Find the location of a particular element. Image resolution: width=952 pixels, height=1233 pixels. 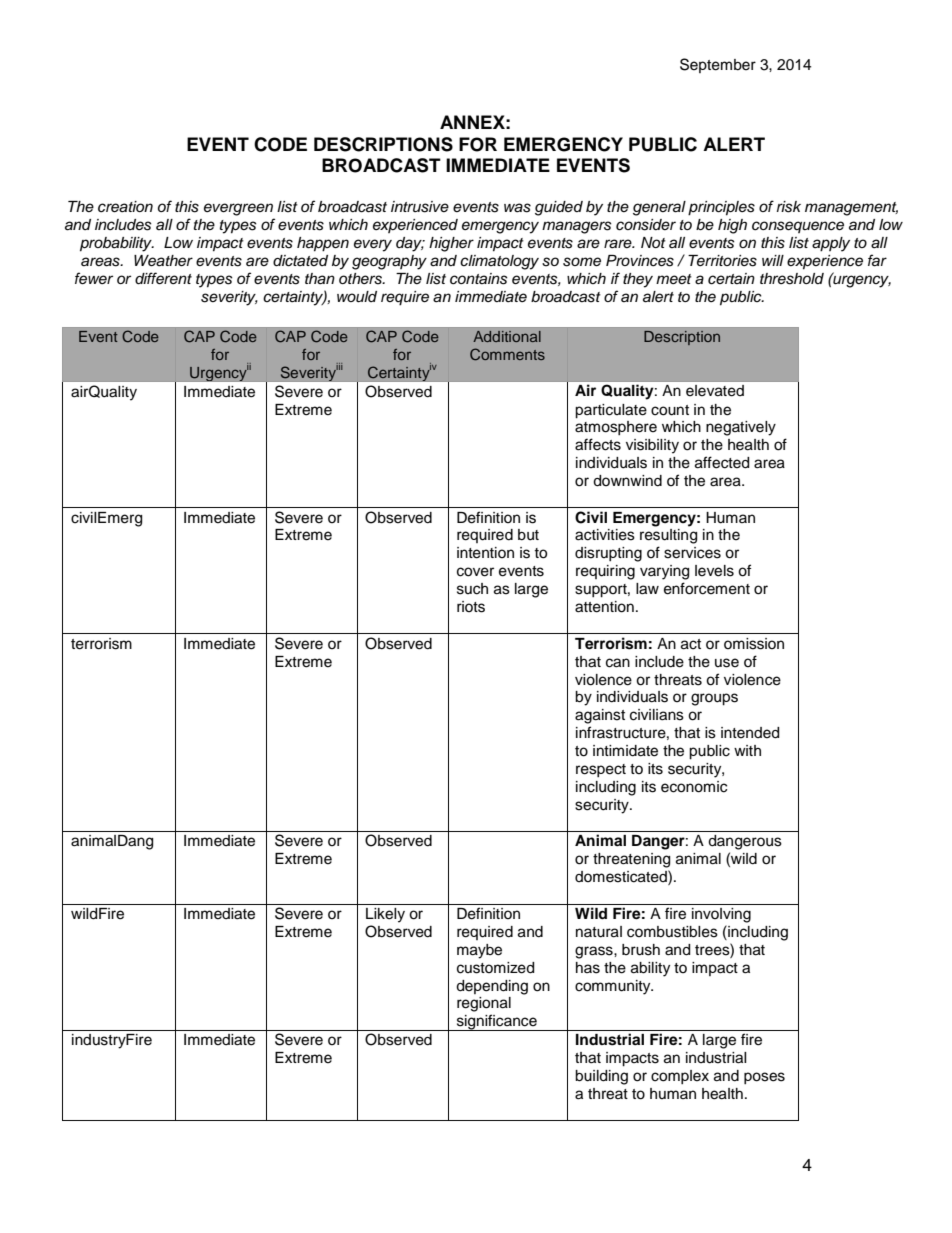

elevated is located at coordinates (715, 391).
